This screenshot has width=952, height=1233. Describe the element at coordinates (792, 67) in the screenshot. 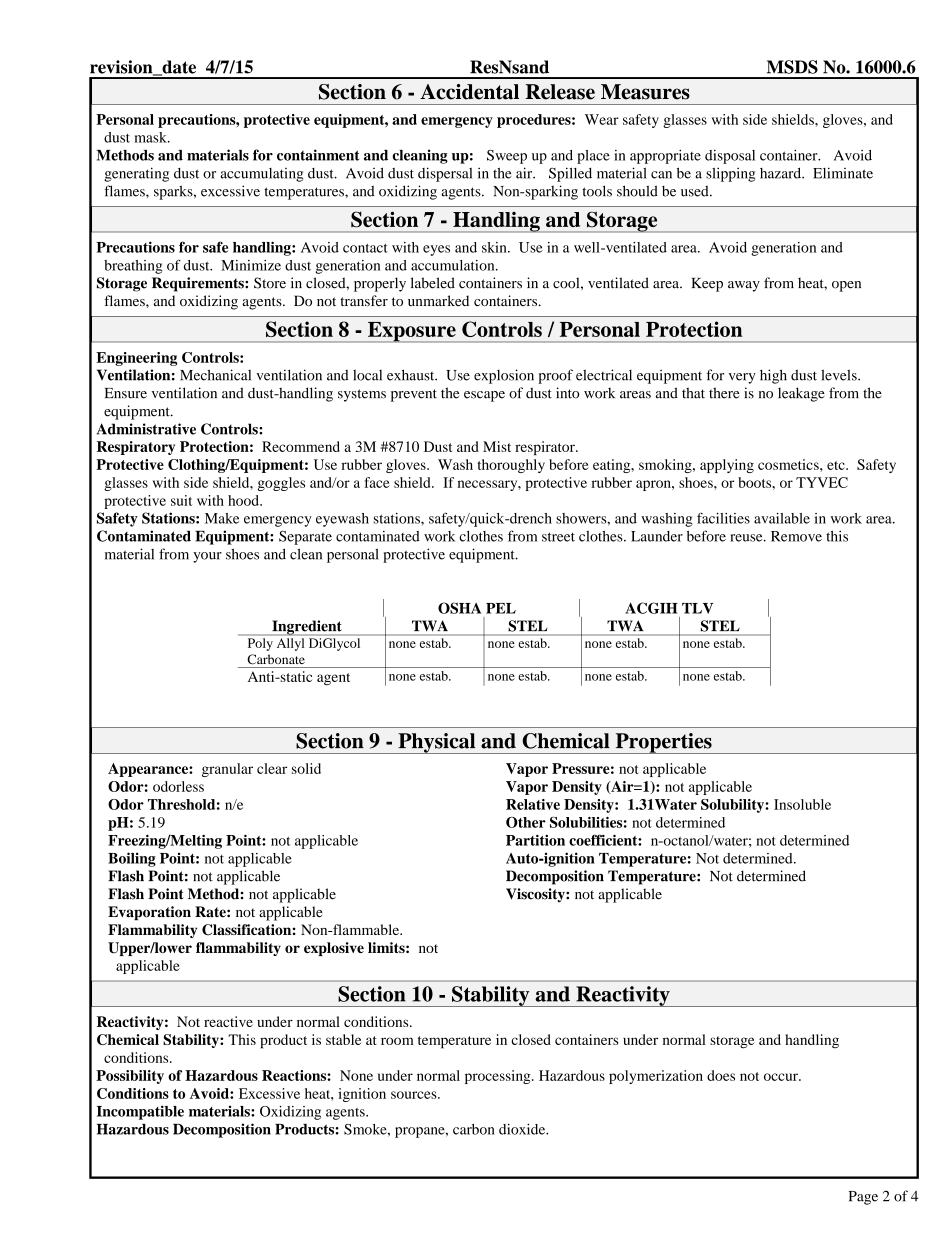

I see `MSDS` at that location.
